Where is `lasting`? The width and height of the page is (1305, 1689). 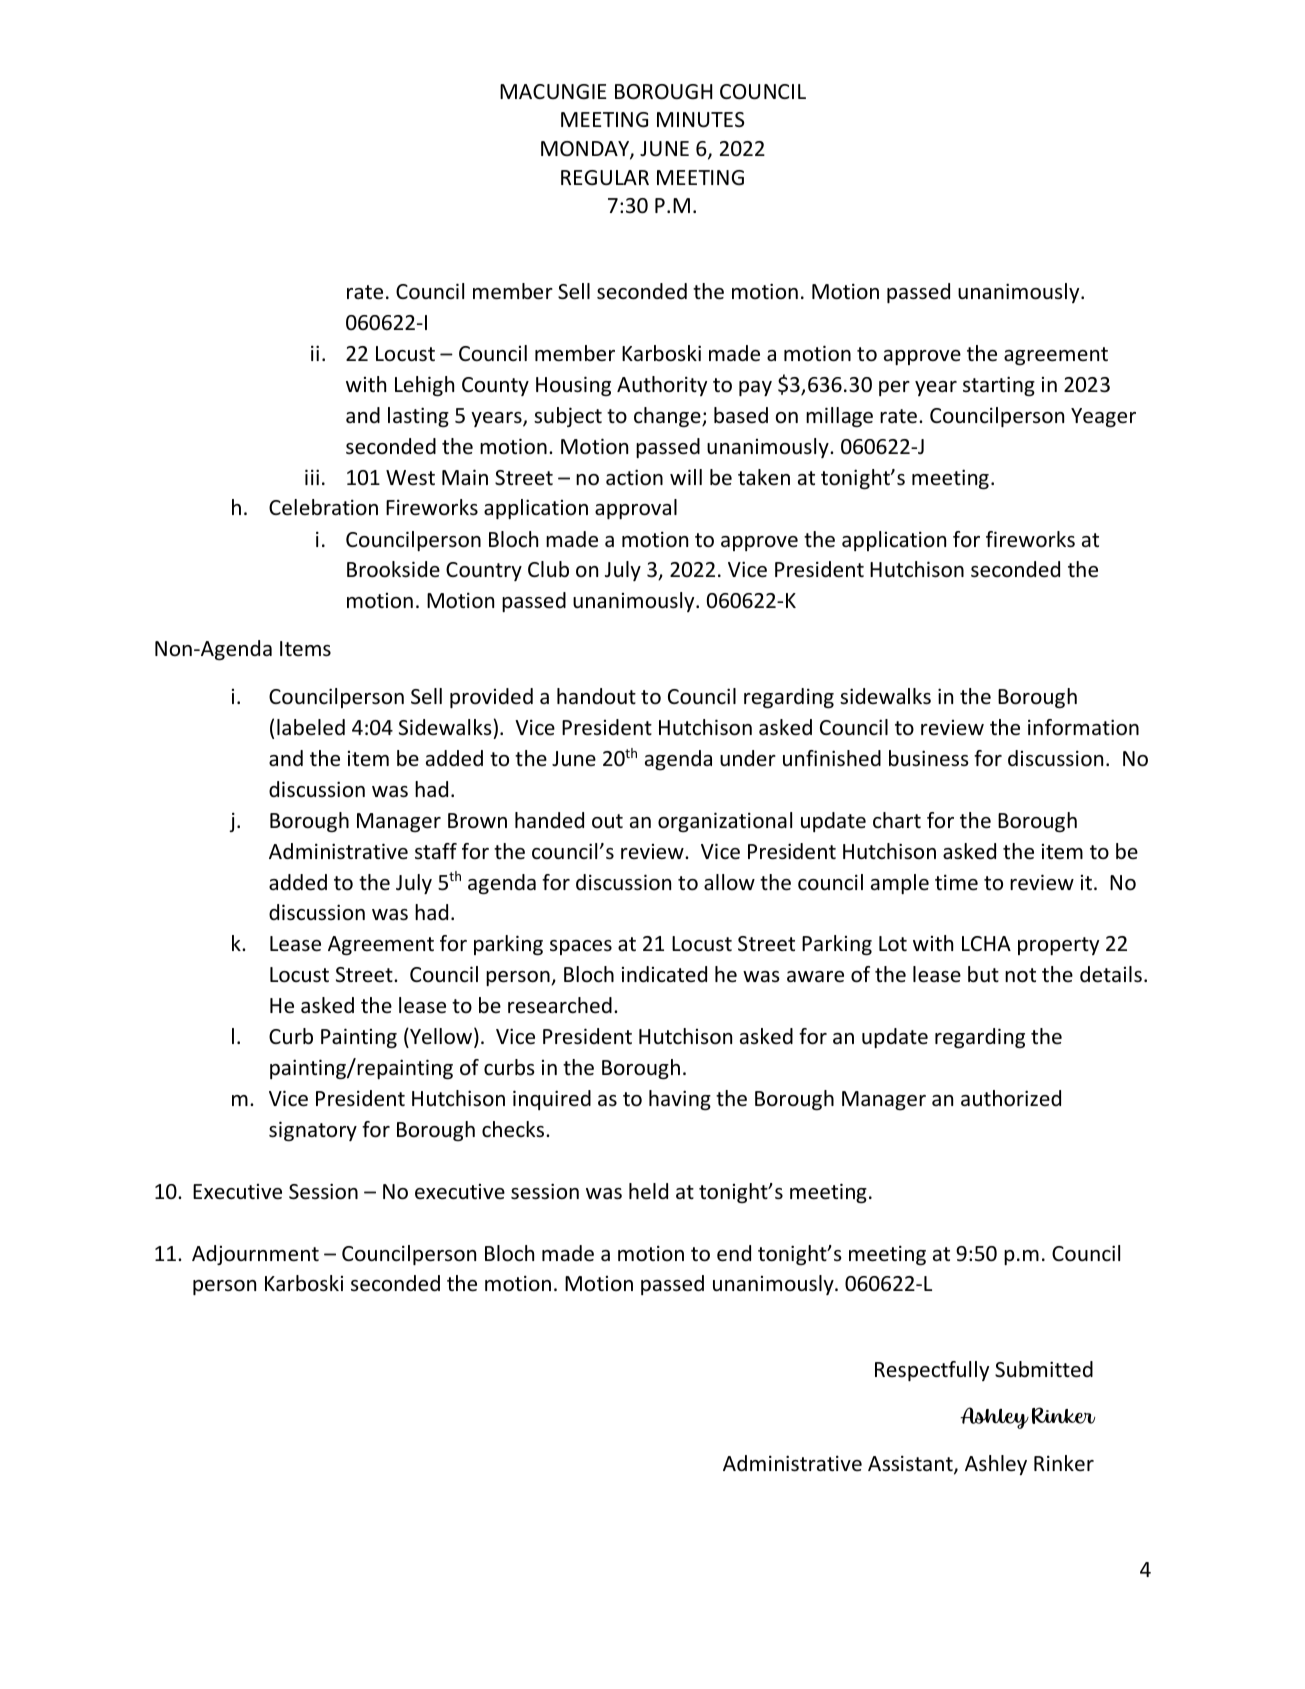 lasting is located at coordinates (418, 417).
